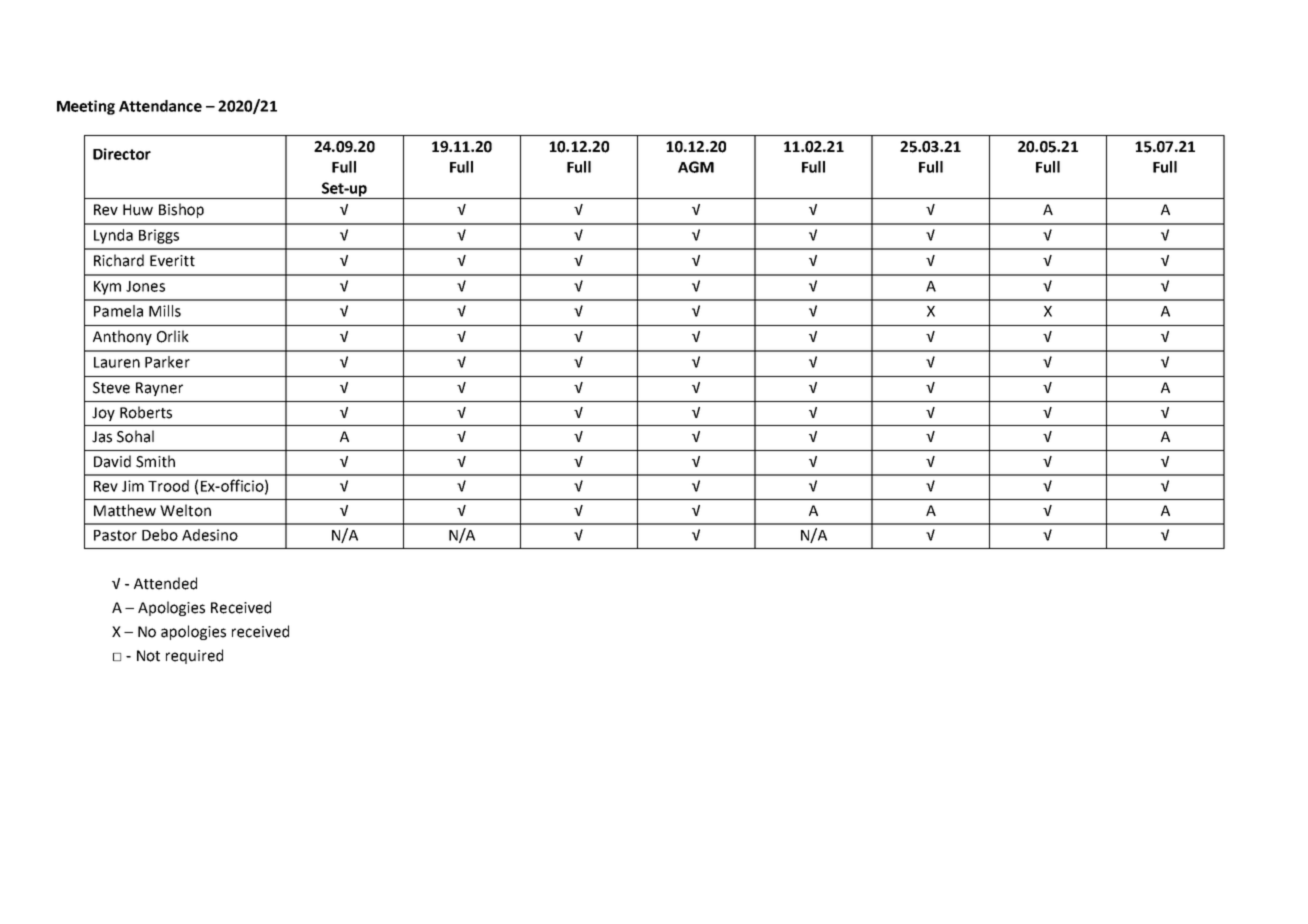 The image size is (1308, 924). What do you see at coordinates (145, 286) in the screenshot?
I see `Jones` at bounding box center [145, 286].
